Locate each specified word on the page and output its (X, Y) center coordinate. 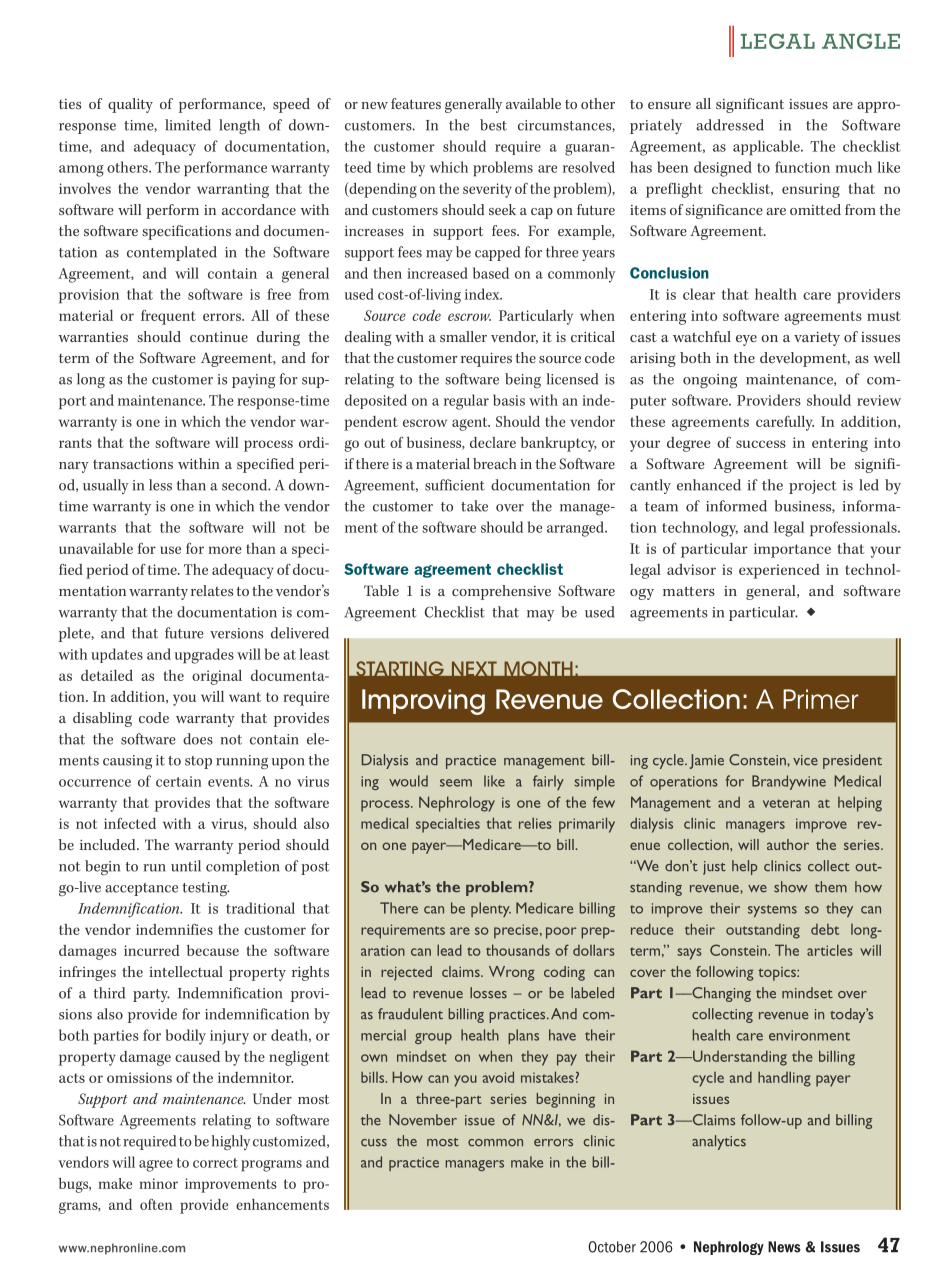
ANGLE (861, 41)
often (156, 1204)
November (423, 1120)
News (784, 1247)
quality (130, 105)
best (493, 125)
